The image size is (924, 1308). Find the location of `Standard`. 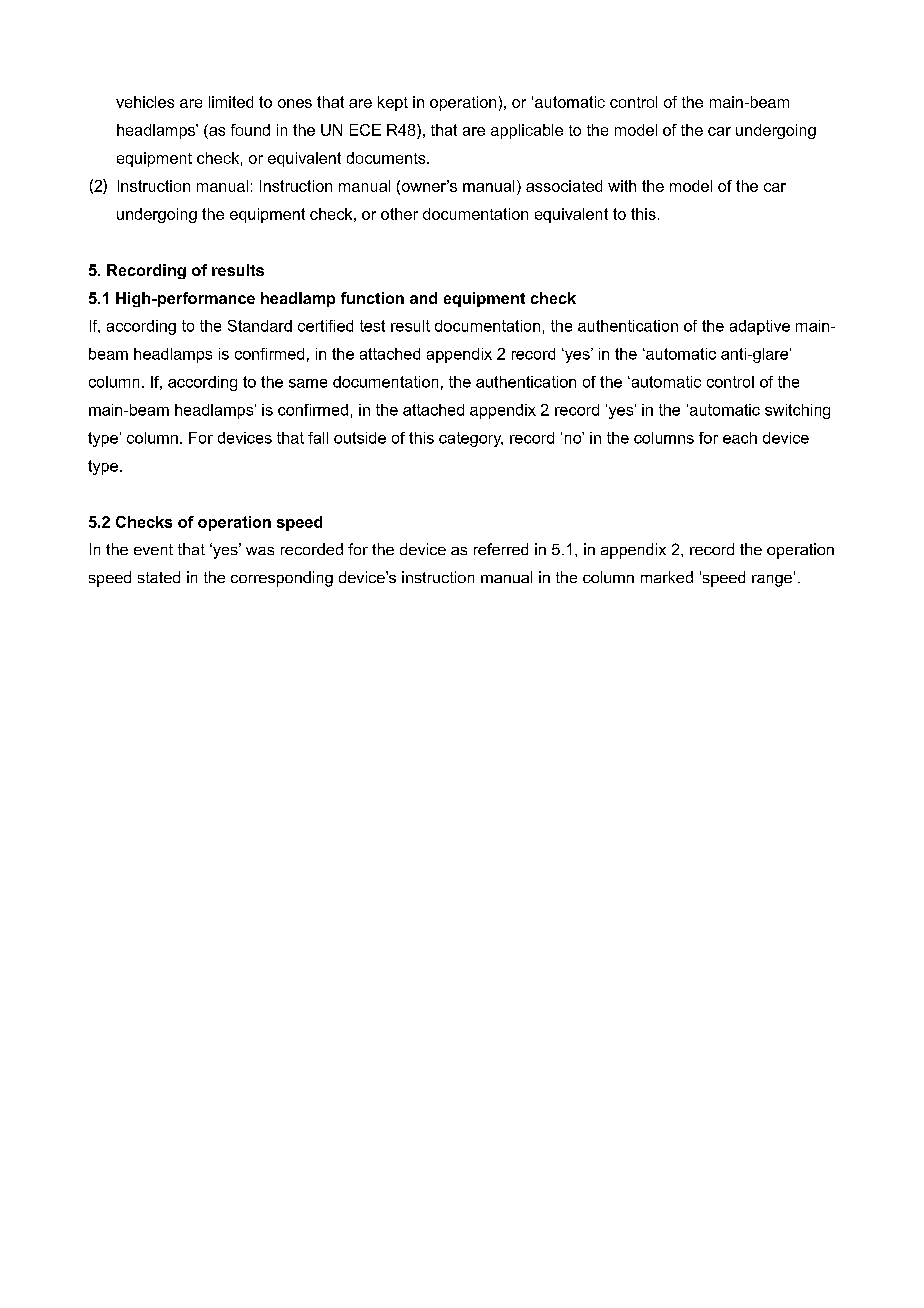

Standard is located at coordinates (260, 326).
